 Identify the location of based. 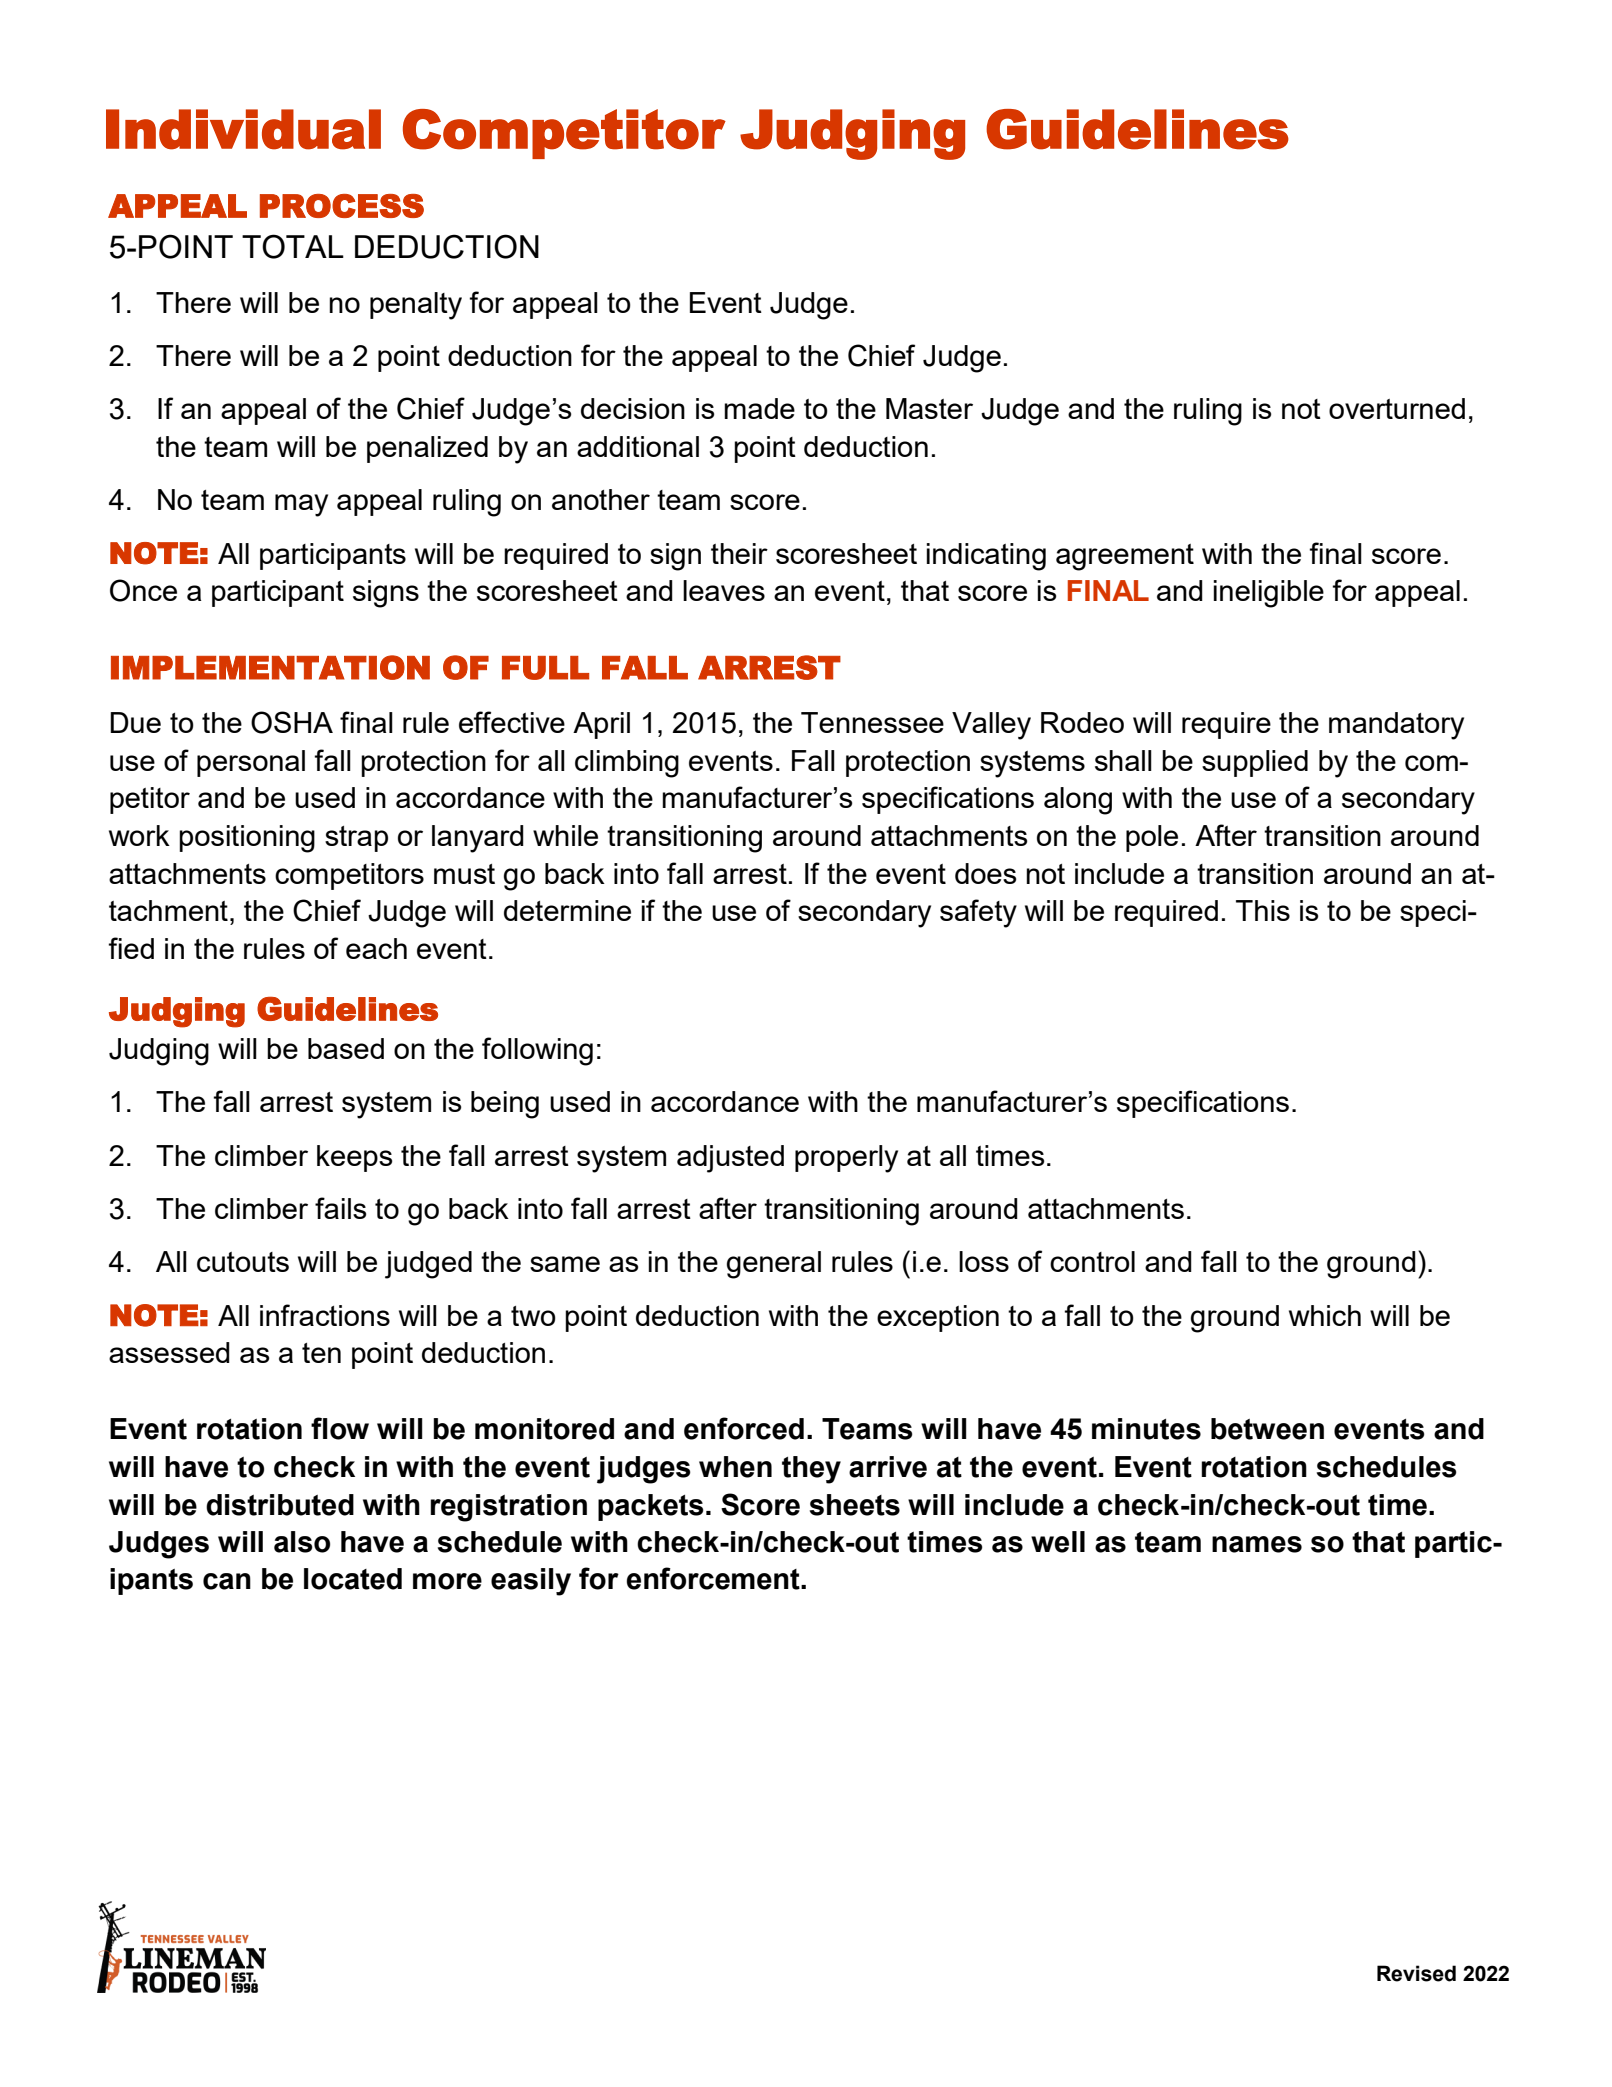
(346, 1048).
